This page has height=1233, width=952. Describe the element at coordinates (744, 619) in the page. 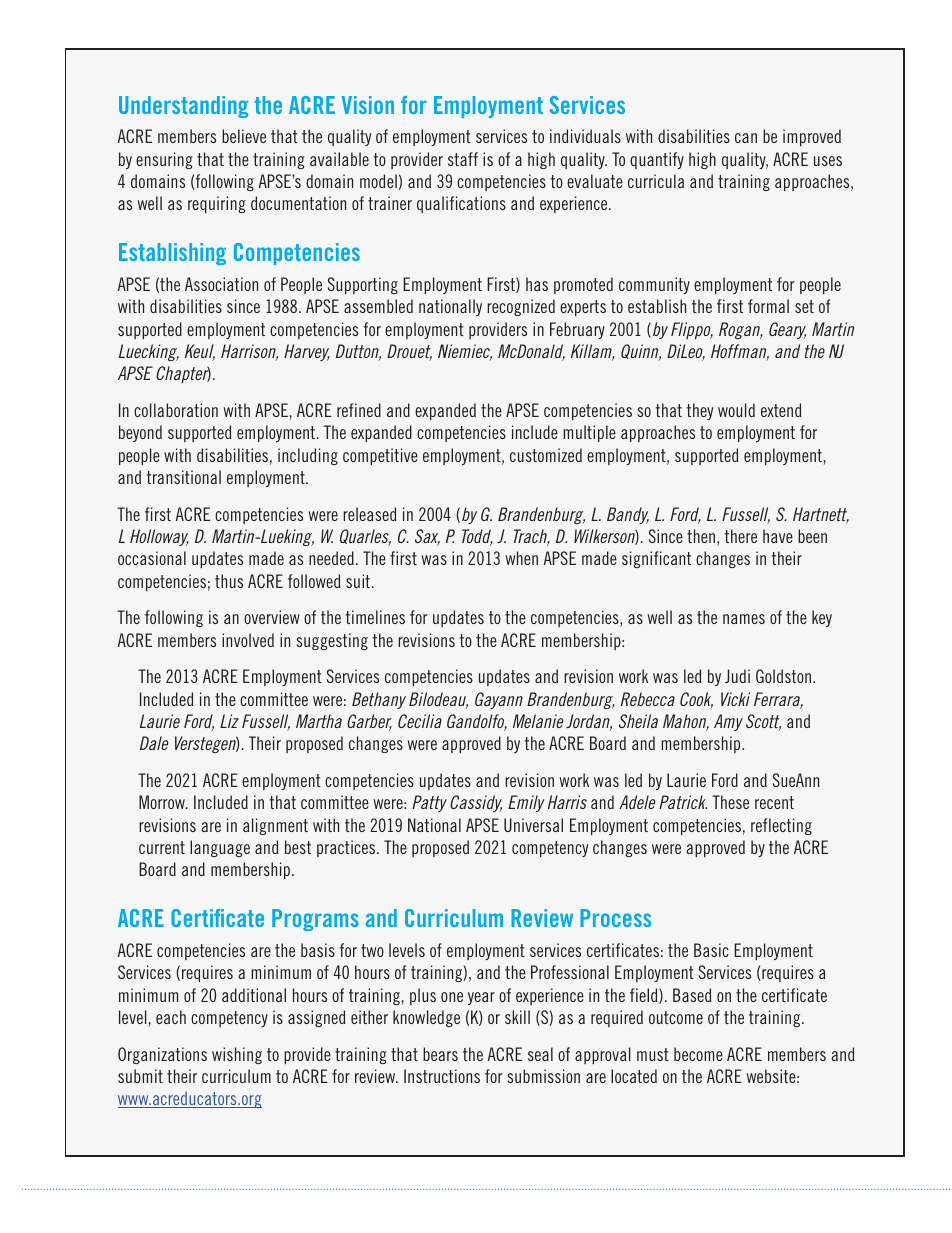

I see `names` at that location.
